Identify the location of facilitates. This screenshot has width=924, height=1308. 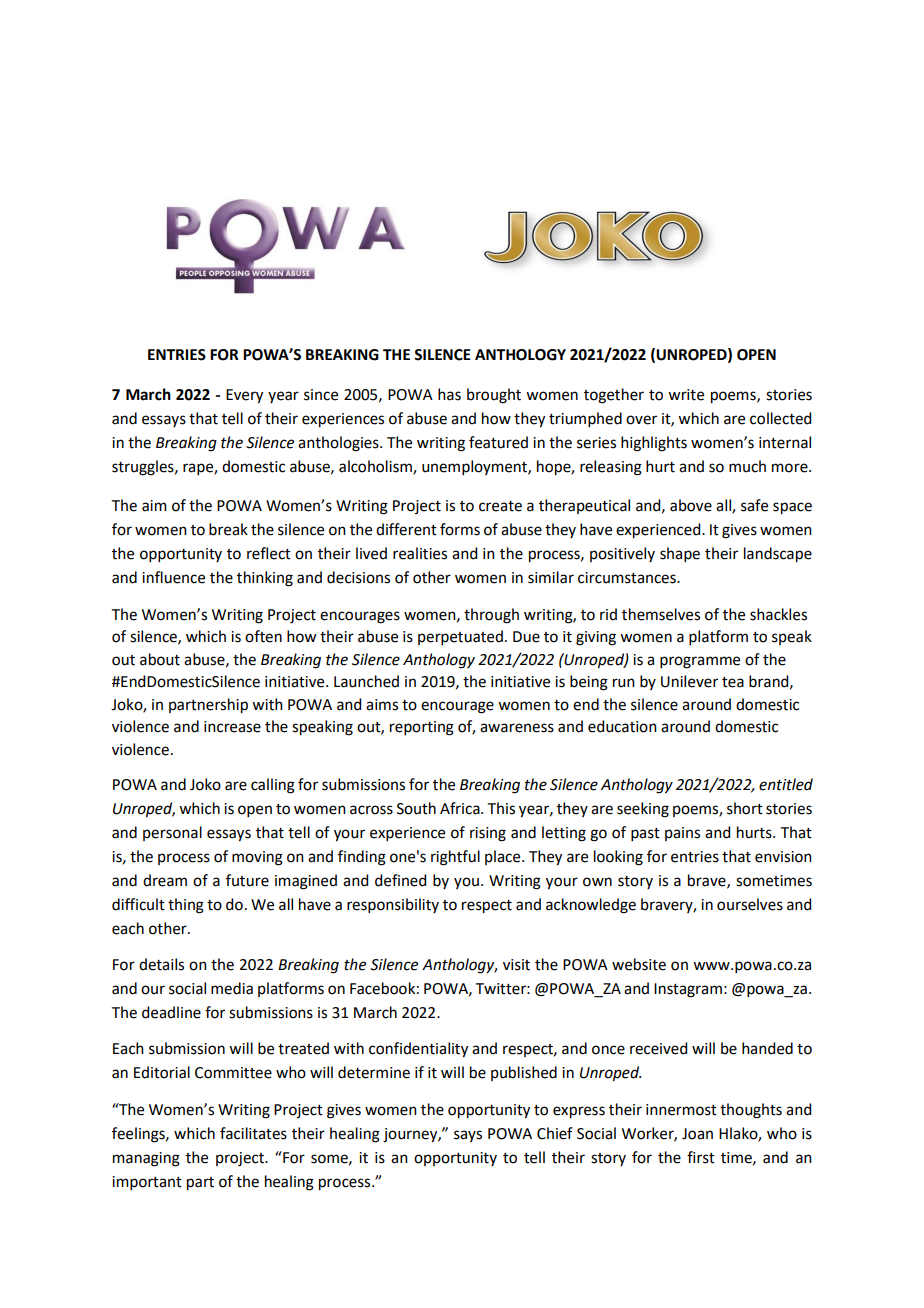
(253, 1133).
